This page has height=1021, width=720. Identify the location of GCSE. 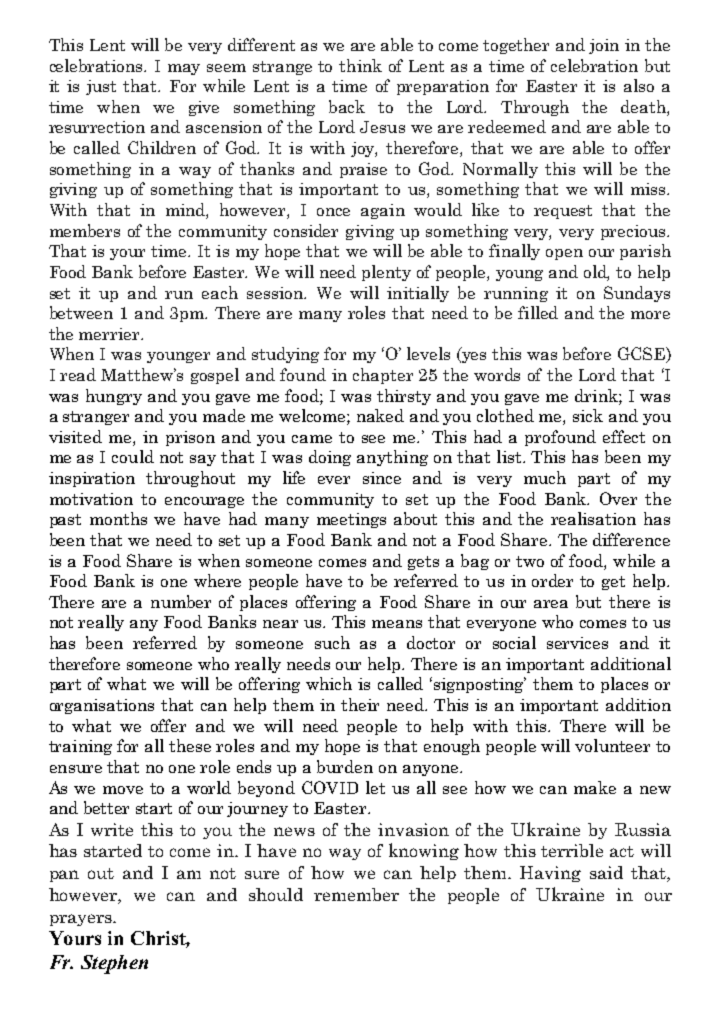
(642, 355).
